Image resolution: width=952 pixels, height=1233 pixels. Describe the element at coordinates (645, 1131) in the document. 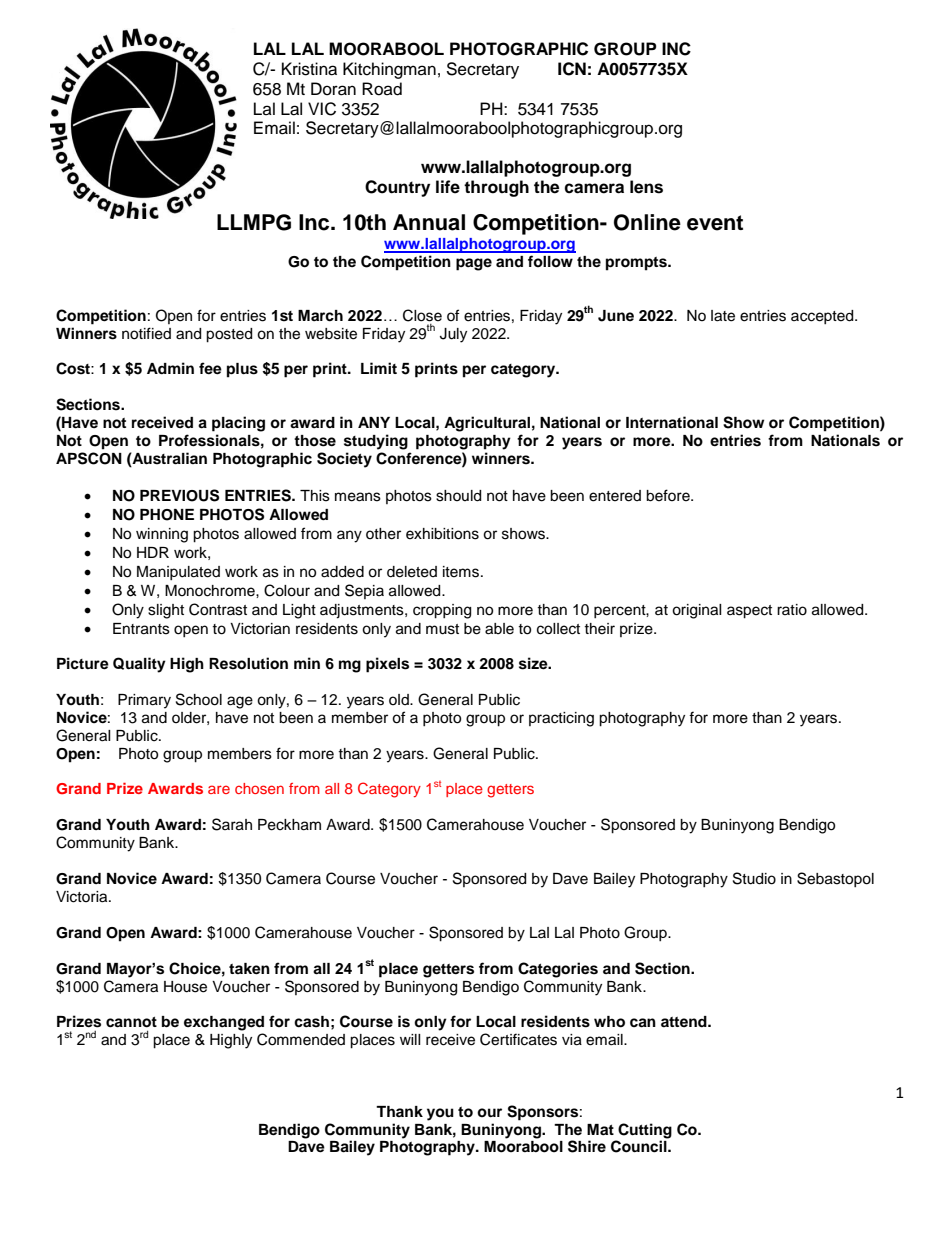

I see `Cutting` at that location.
